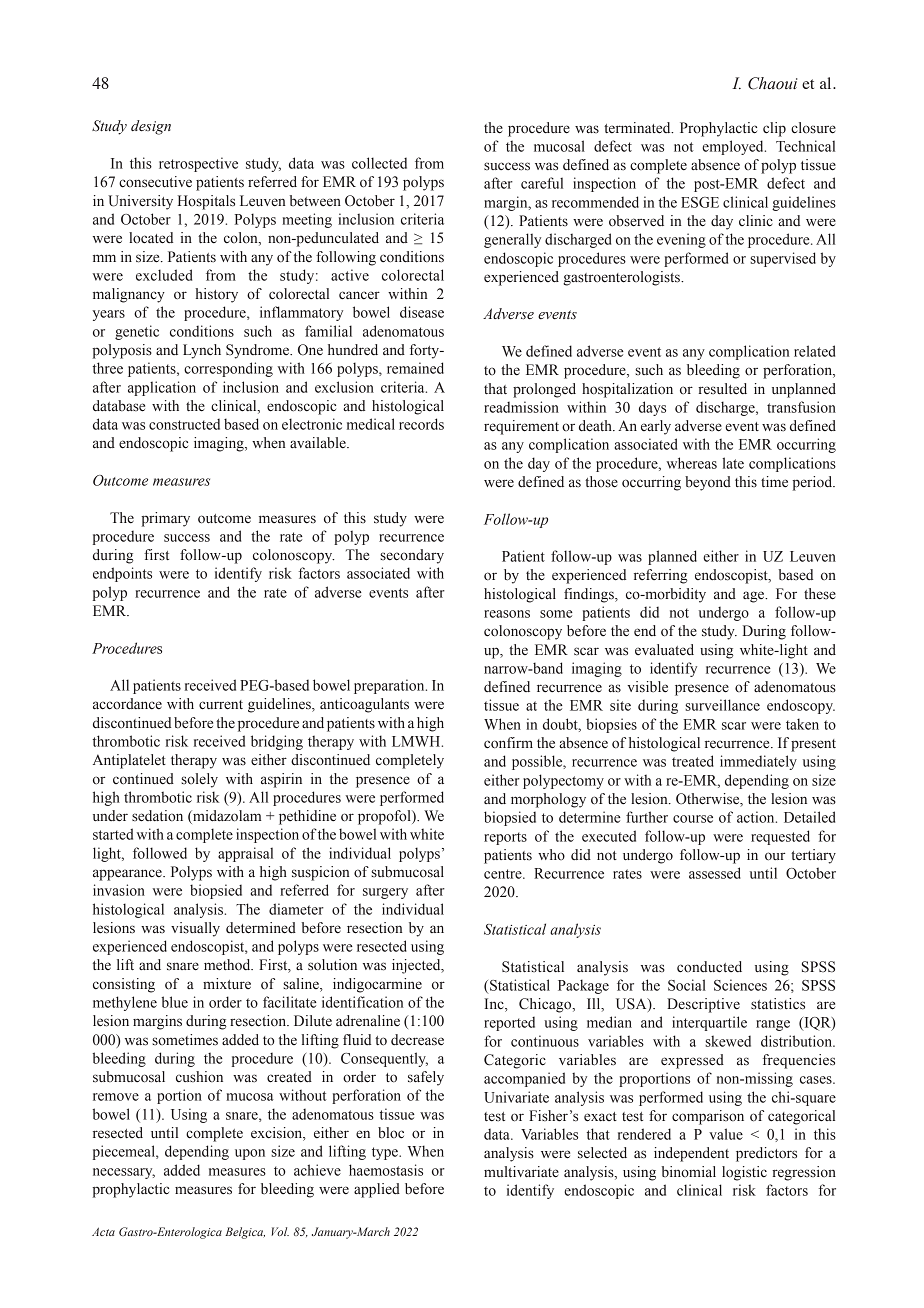 The width and height of the screenshot is (924, 1308). I want to click on necessary, so click(124, 1173).
